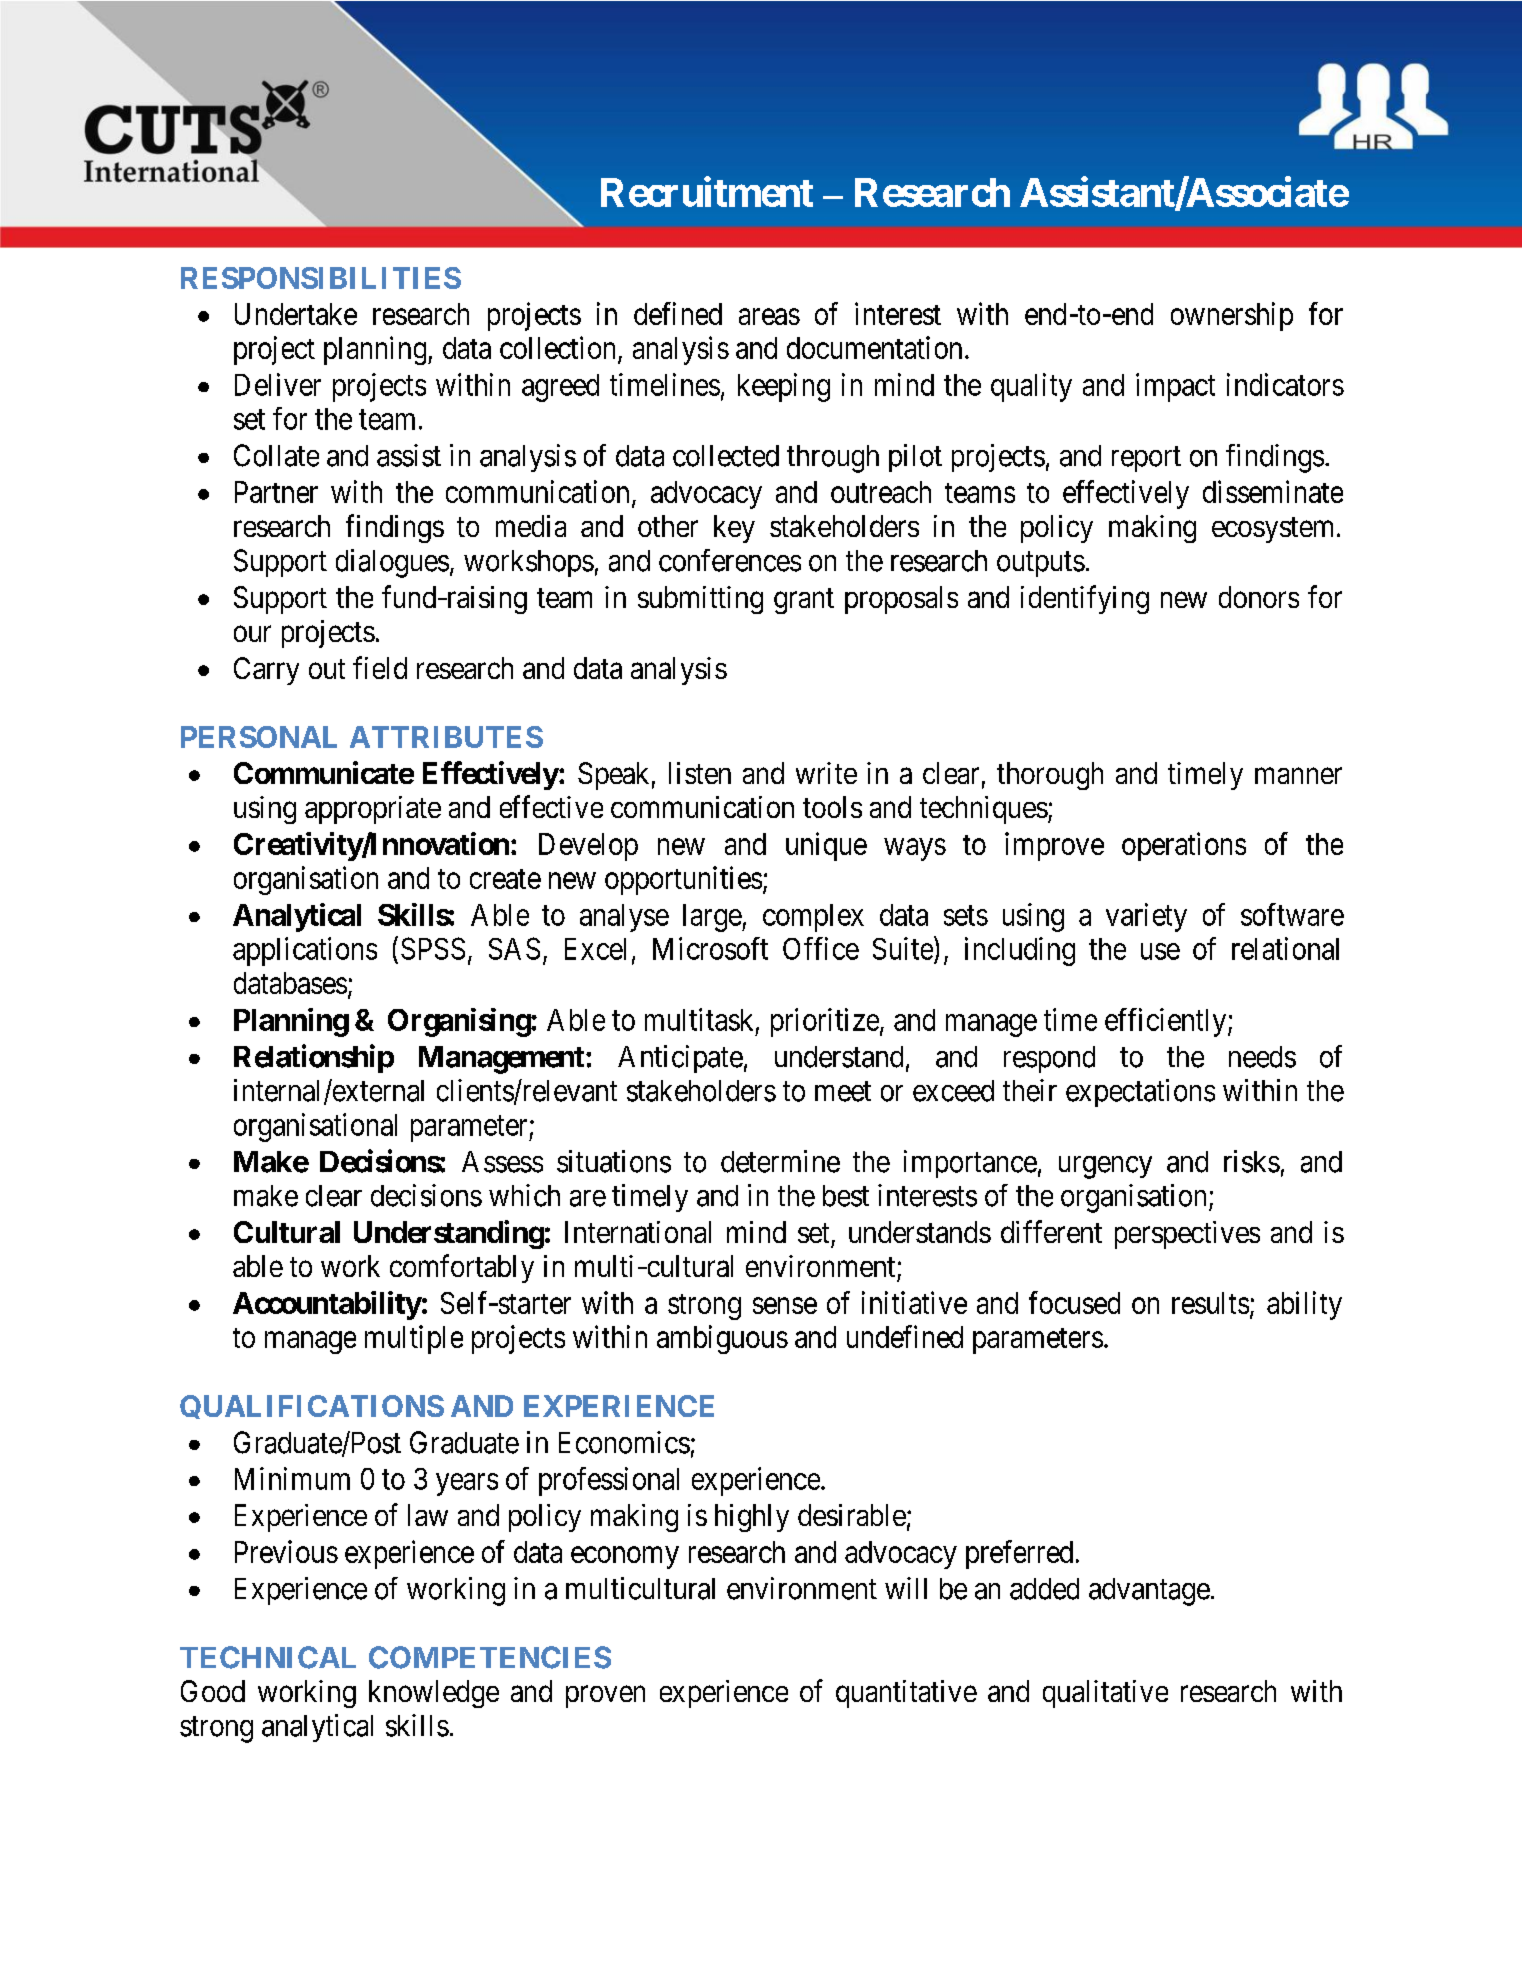  I want to click on Microsoft, so click(710, 948).
